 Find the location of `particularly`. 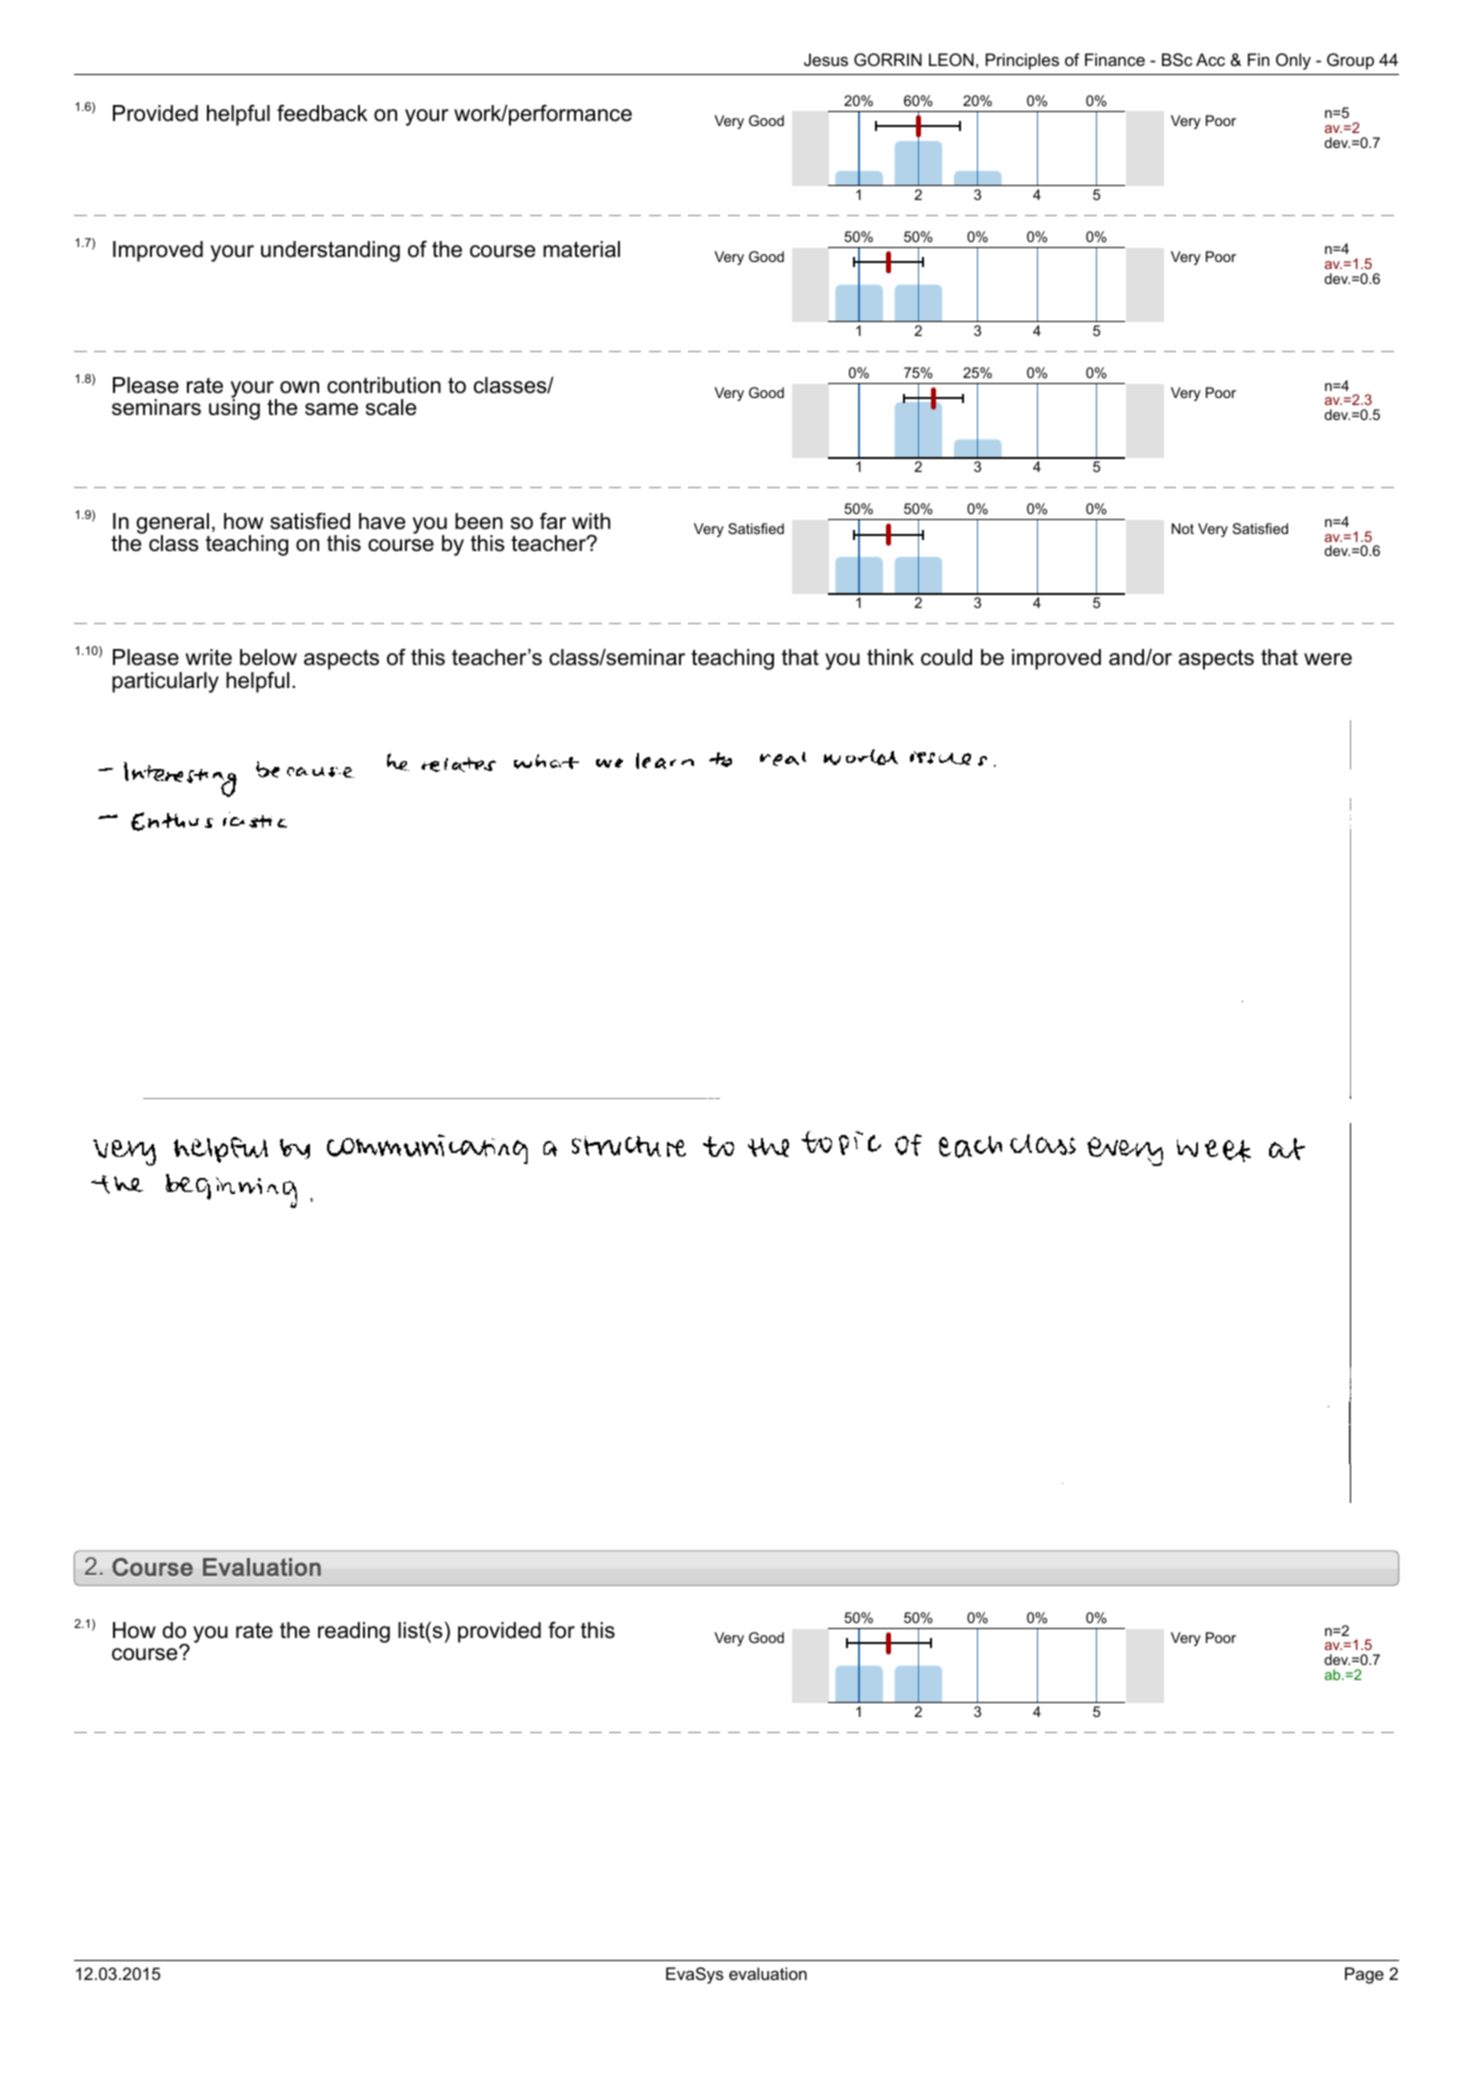

particularly is located at coordinates (165, 682).
